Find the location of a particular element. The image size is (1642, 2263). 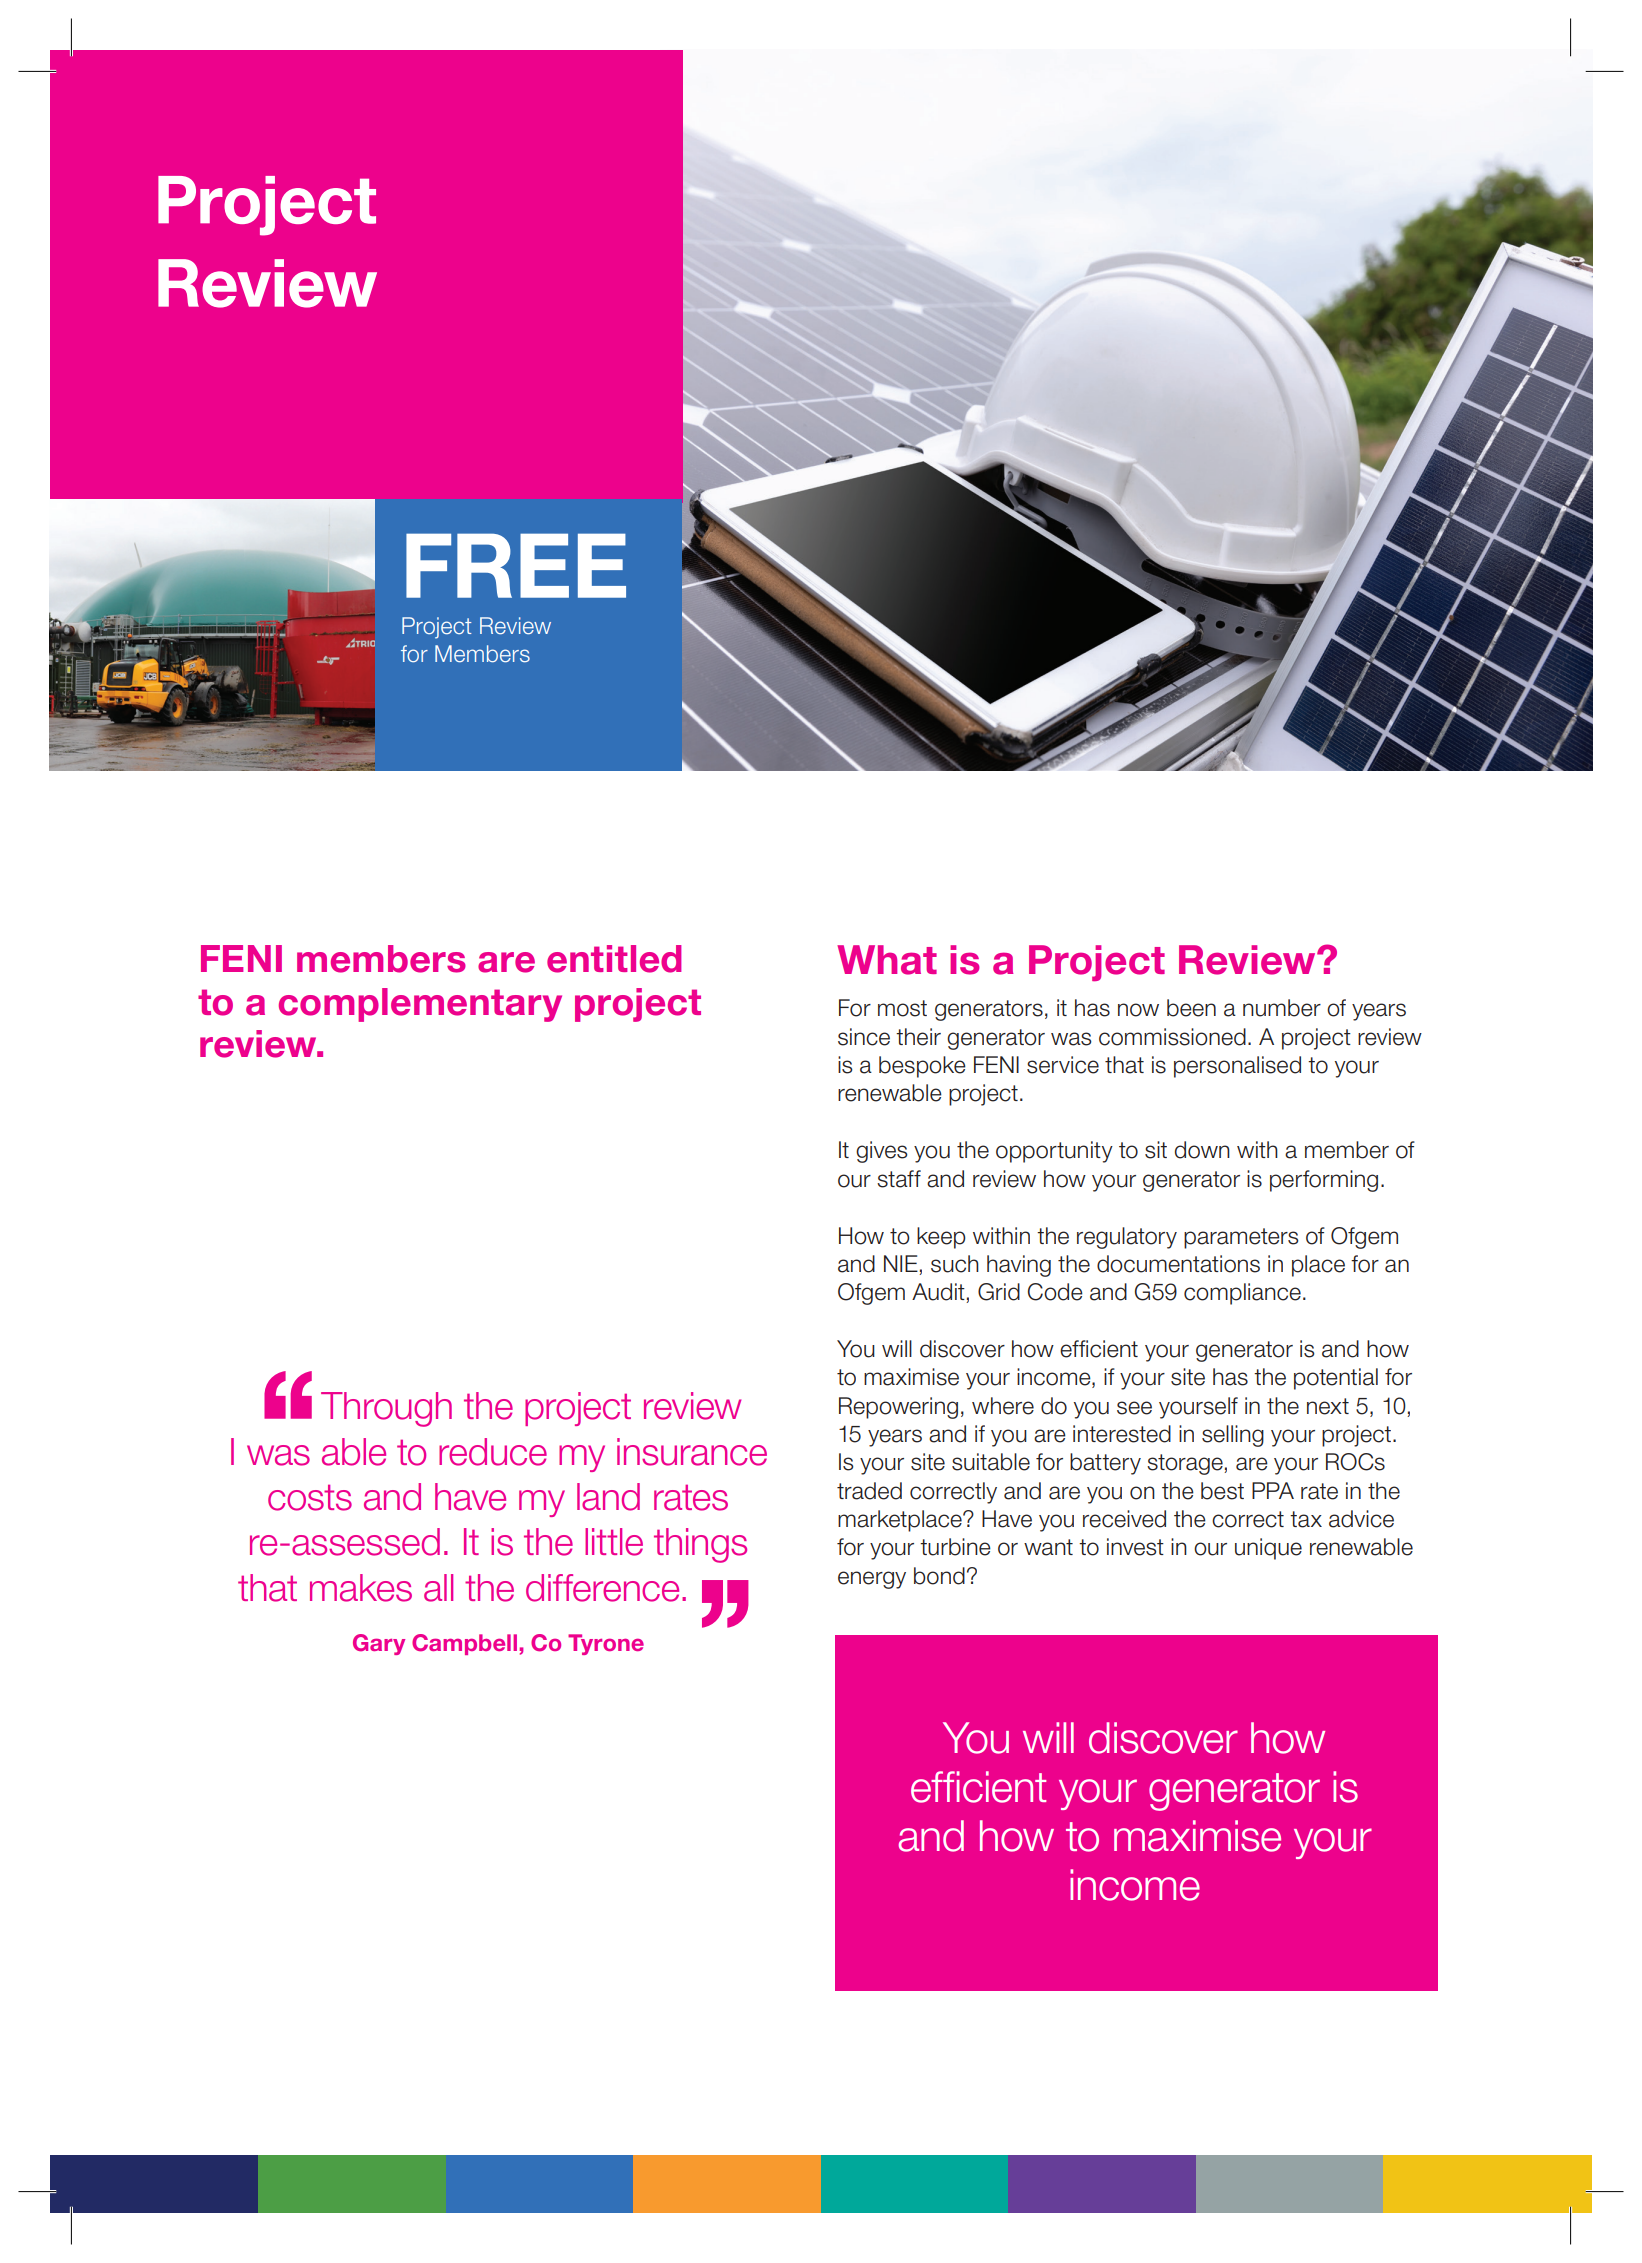

entitled is located at coordinates (614, 959).
